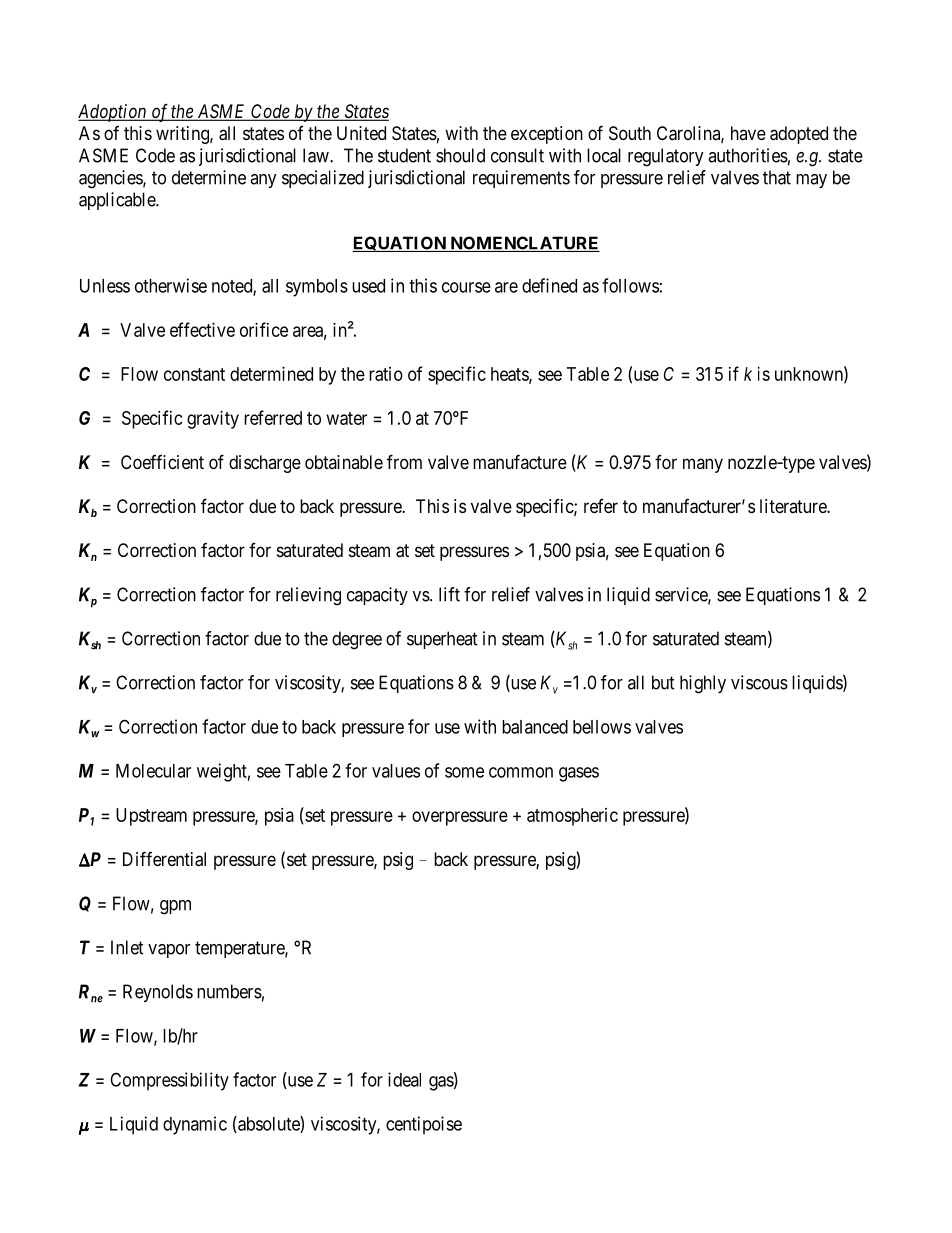 The width and height of the screenshot is (952, 1233). I want to click on Molecular, so click(153, 771).
